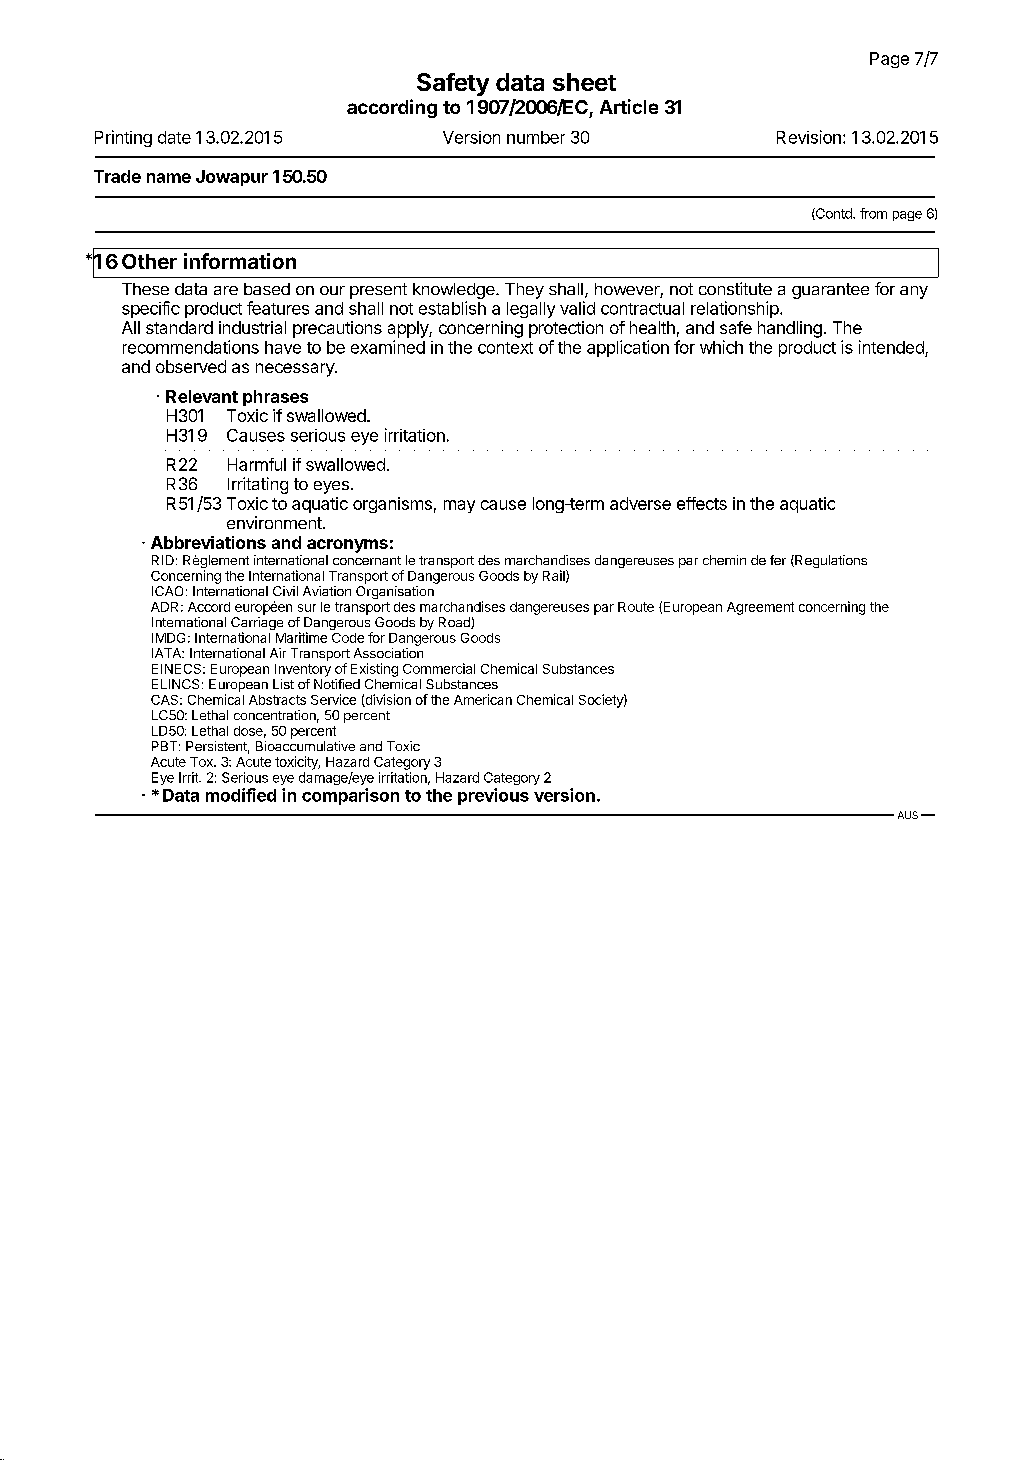  I want to click on legally, so click(531, 310).
